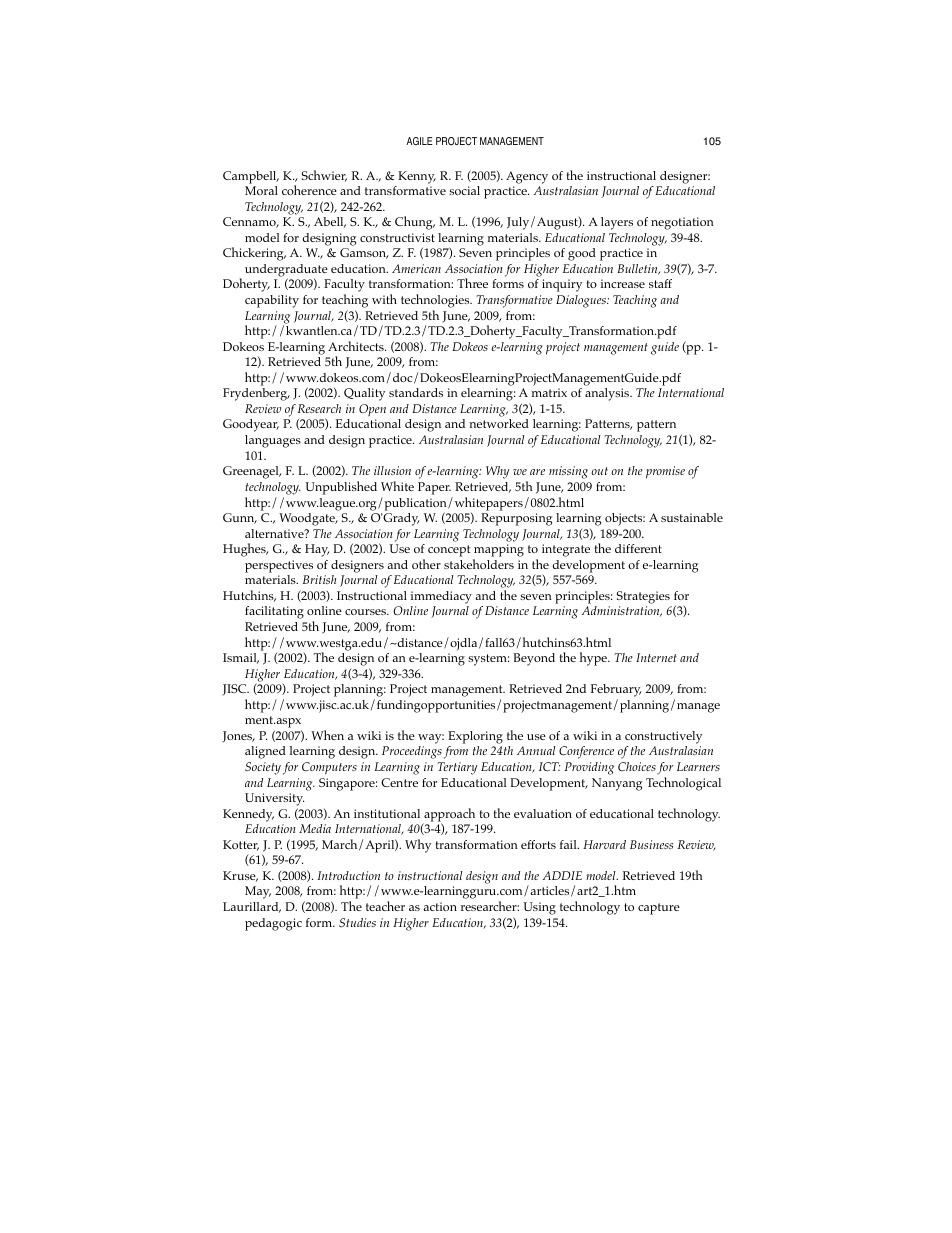 This page has width=952, height=1233. I want to click on concept, so click(449, 551).
